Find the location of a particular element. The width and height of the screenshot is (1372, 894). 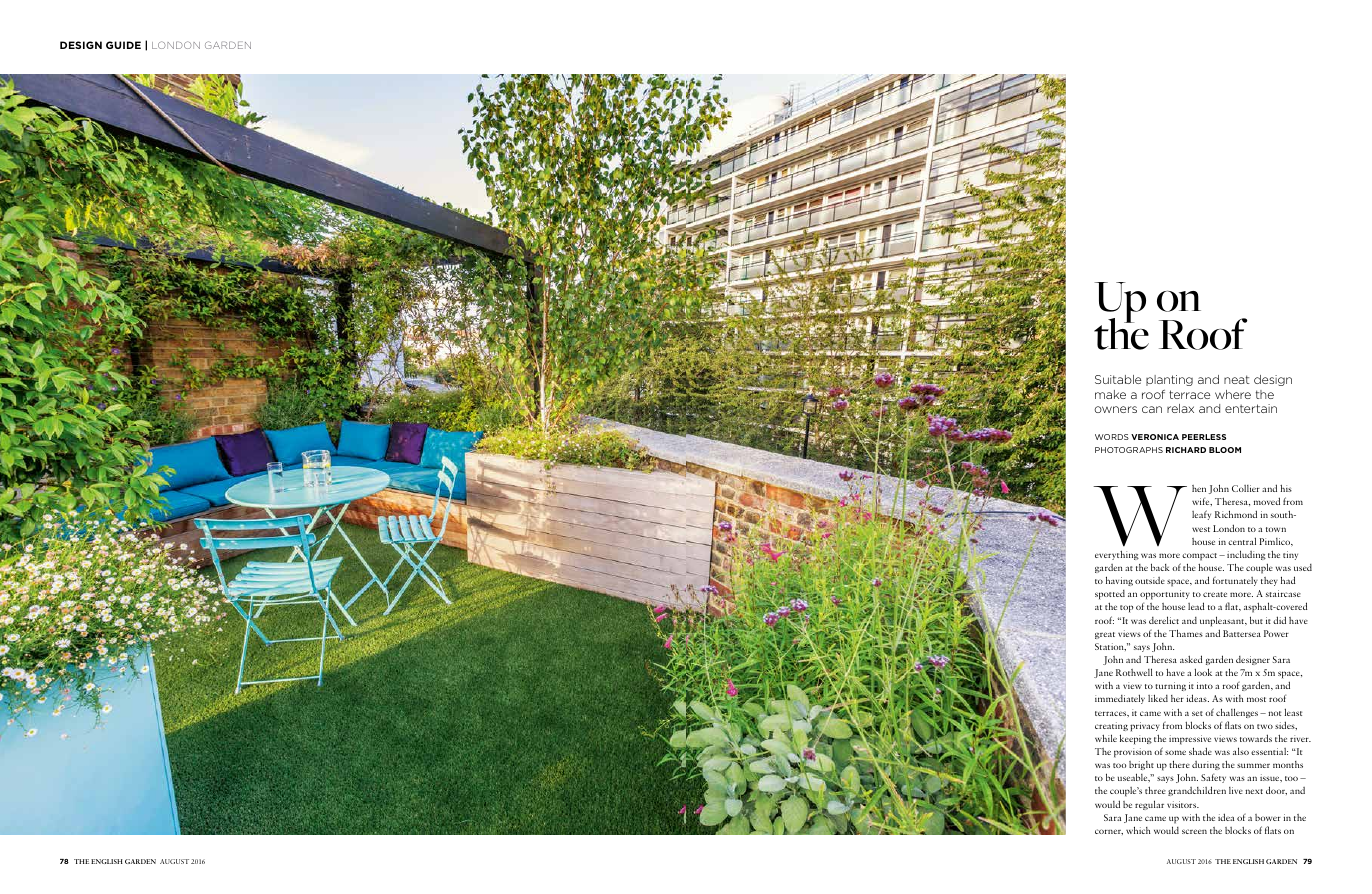

can is located at coordinates (1152, 409).
